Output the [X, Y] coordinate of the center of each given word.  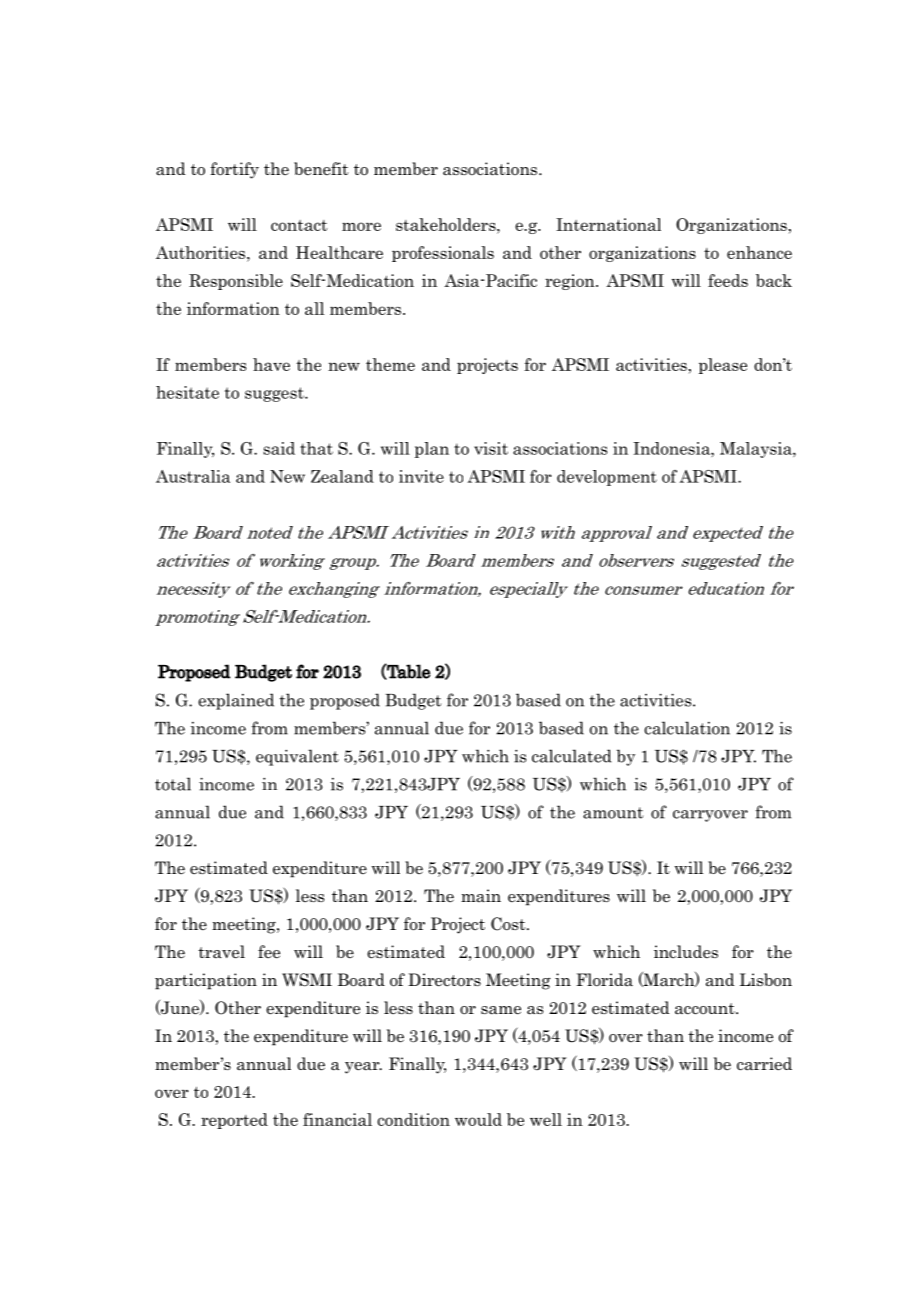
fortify [234, 170]
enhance [759, 252]
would [478, 1119]
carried [764, 1064]
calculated [572, 756]
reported [234, 1121]
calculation [687, 728]
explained [236, 701]
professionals [443, 254]
